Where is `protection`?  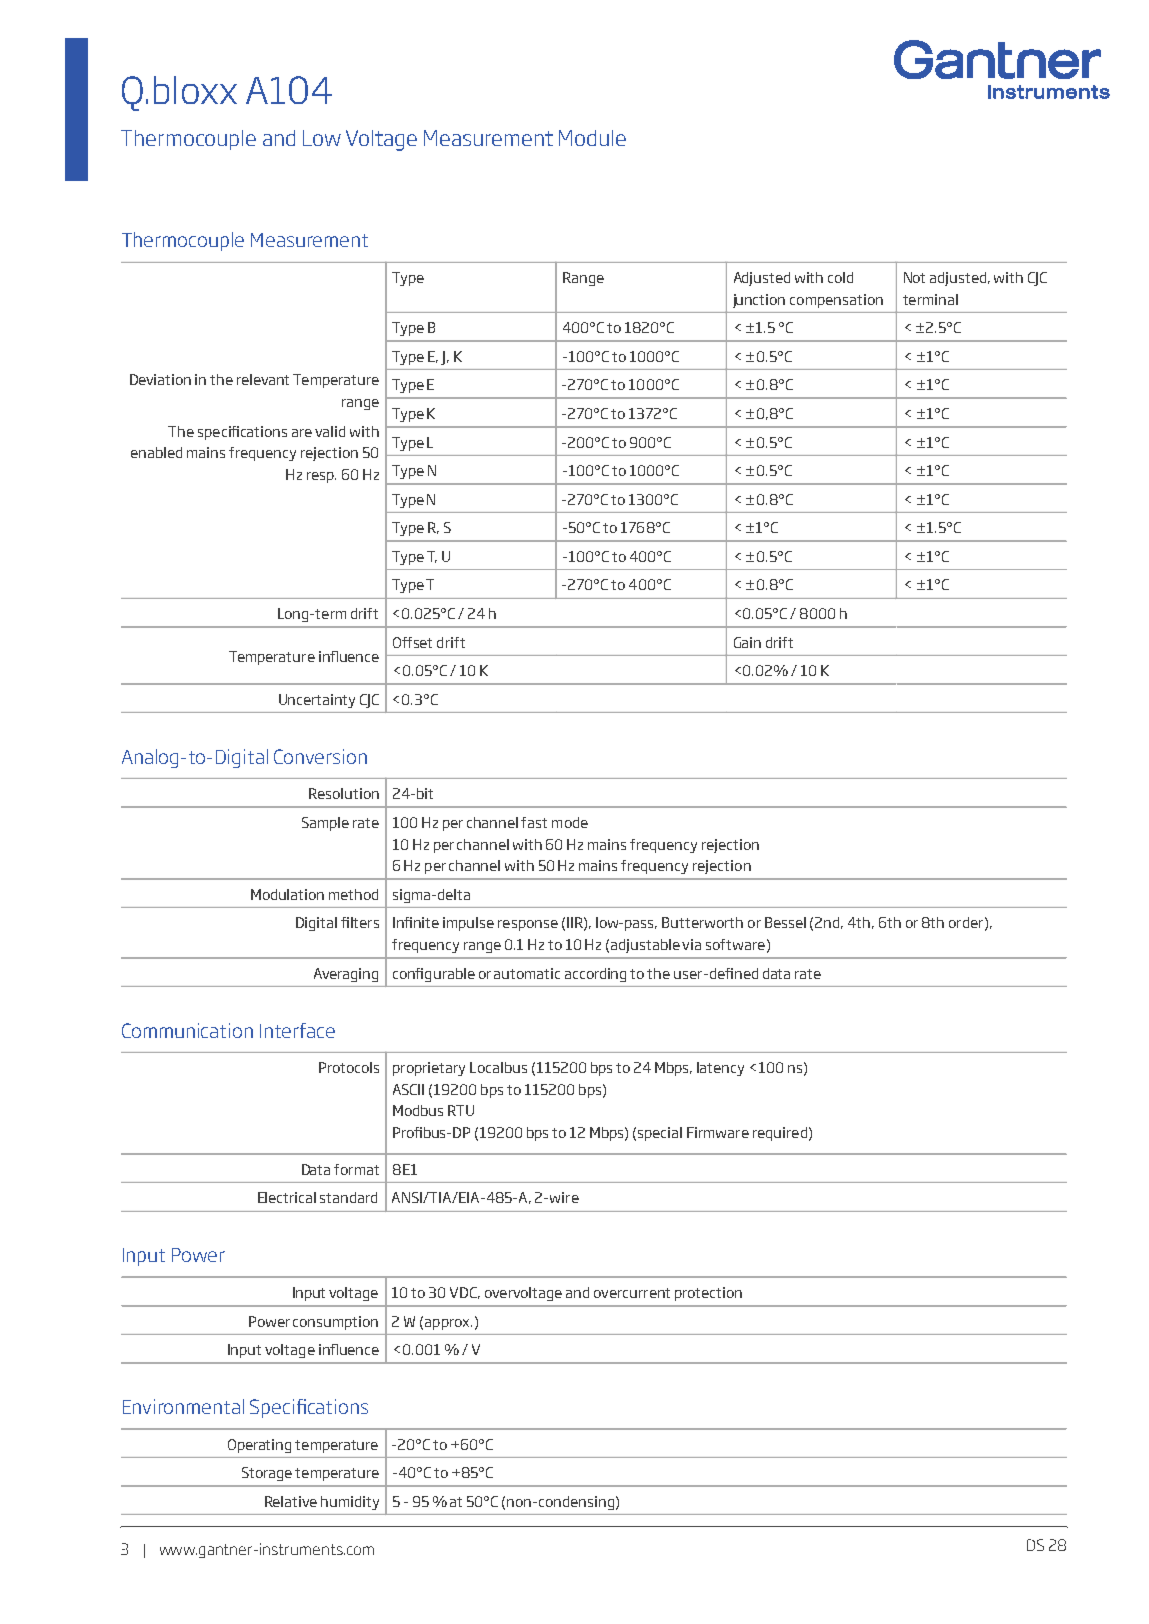 protection is located at coordinates (708, 1294).
